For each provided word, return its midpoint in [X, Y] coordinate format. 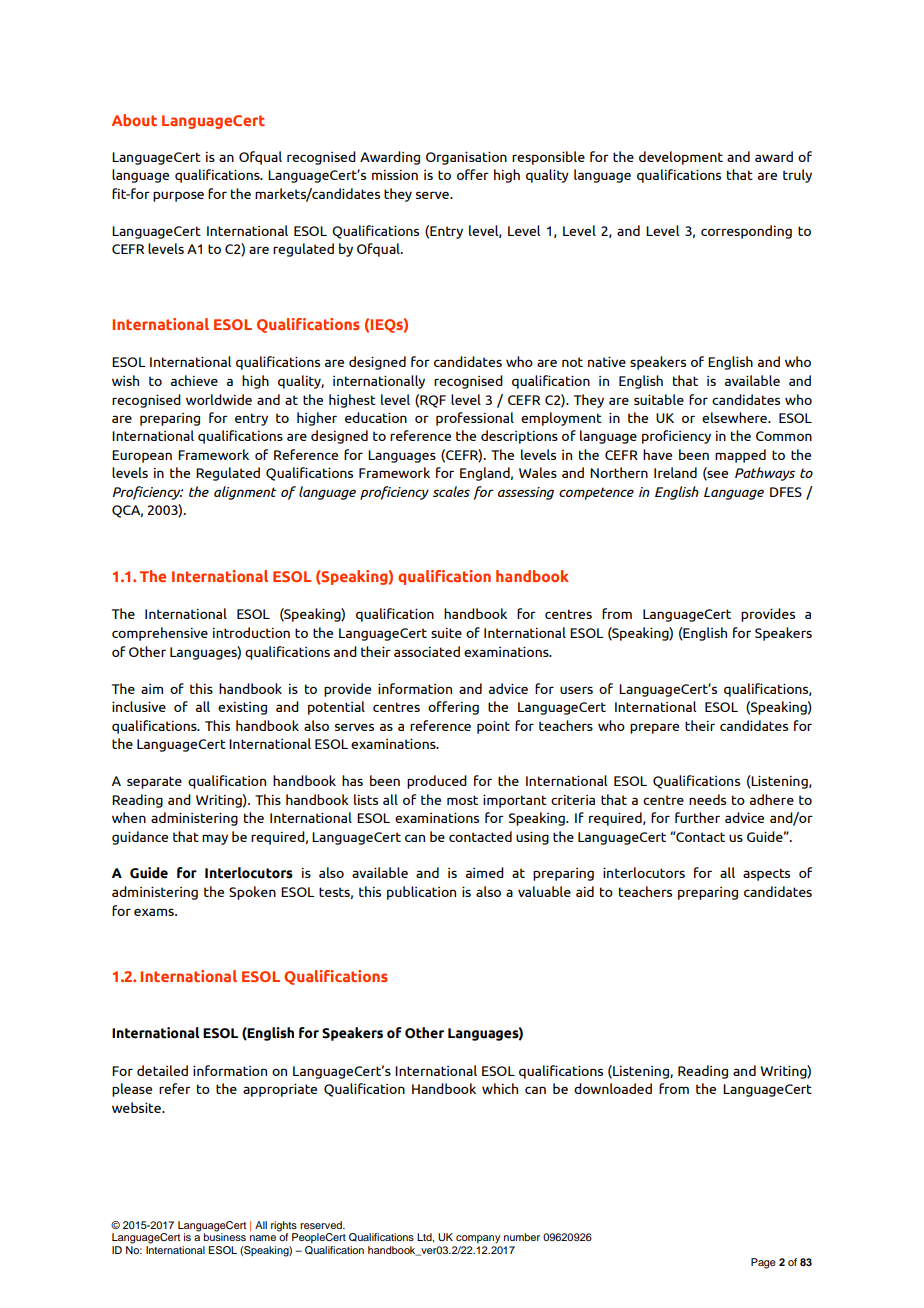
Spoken [252, 893]
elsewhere [735, 417]
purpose [178, 196]
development [681, 158]
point [493, 727]
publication [421, 893]
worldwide [219, 399]
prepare [654, 728]
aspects [766, 874]
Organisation [466, 158]
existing [242, 708]
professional [475, 419]
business [225, 1236]
